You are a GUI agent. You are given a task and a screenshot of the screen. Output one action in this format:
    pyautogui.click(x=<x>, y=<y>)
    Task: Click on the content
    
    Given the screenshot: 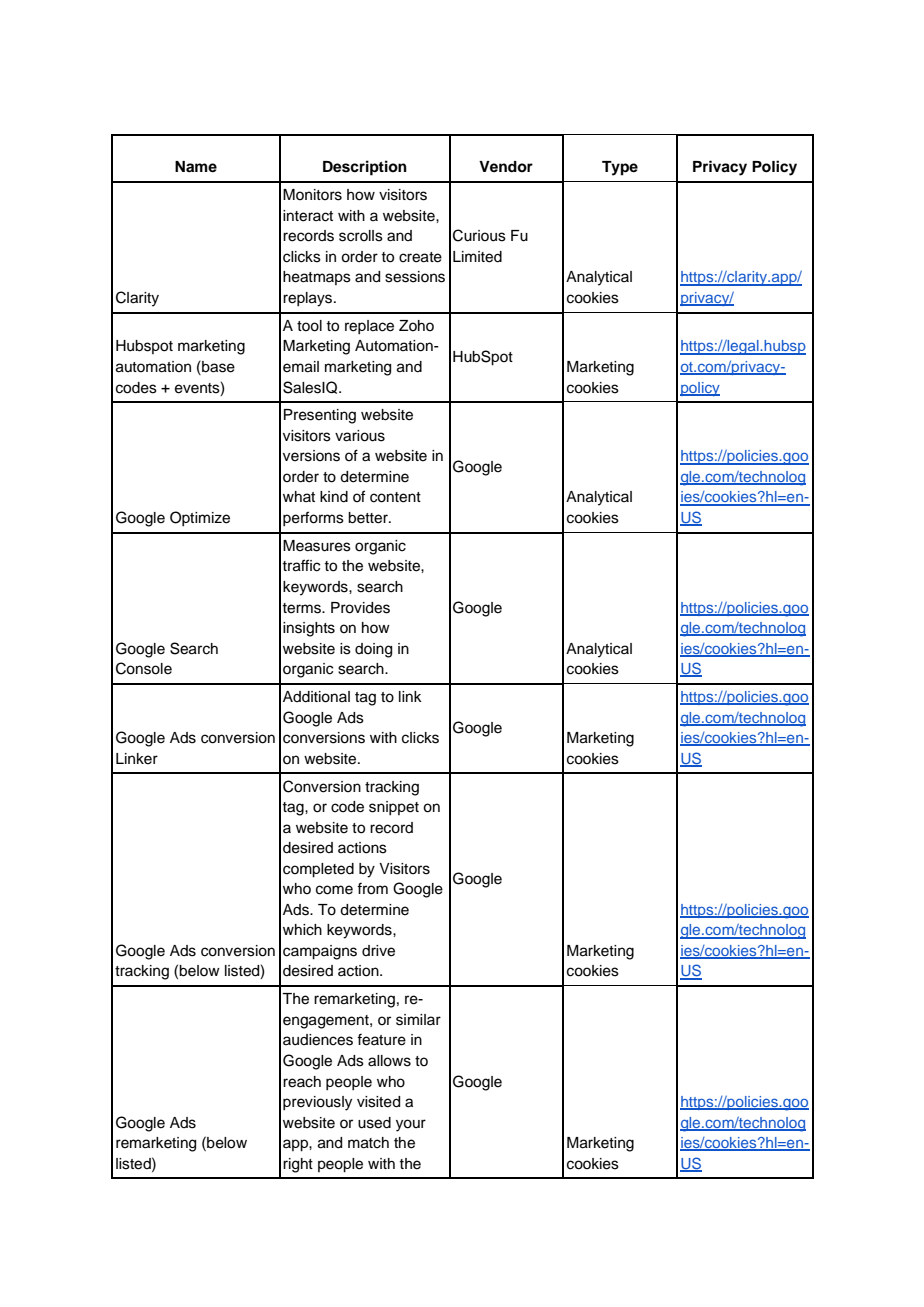 What is the action you would take?
    pyautogui.click(x=395, y=497)
